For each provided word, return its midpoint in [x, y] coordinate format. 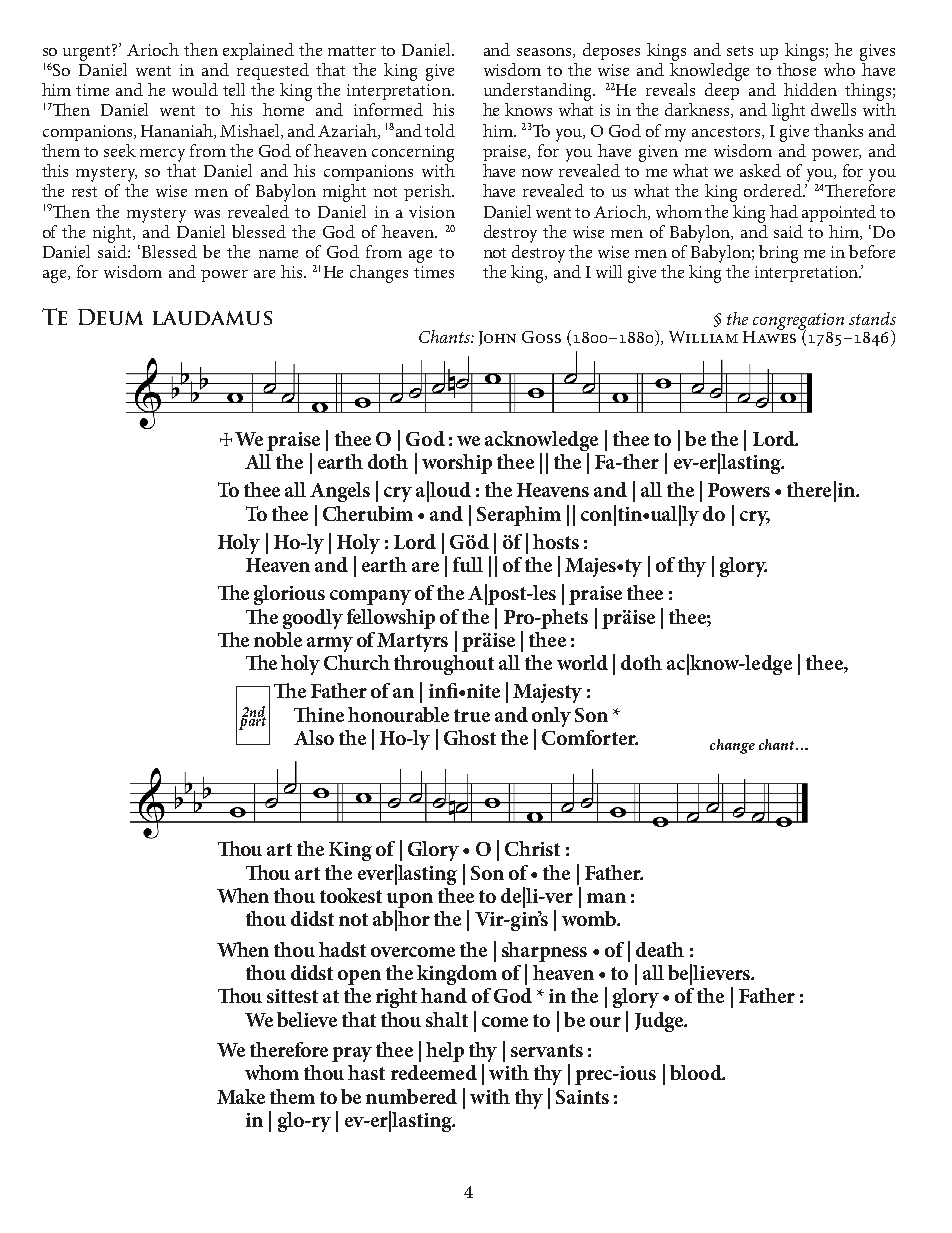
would [195, 89]
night [113, 234]
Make [241, 1096]
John [497, 338]
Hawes [769, 336]
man [606, 898]
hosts [556, 541]
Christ [532, 848]
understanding [539, 92]
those [796, 68]
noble [278, 639]
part [252, 722]
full [468, 564]
